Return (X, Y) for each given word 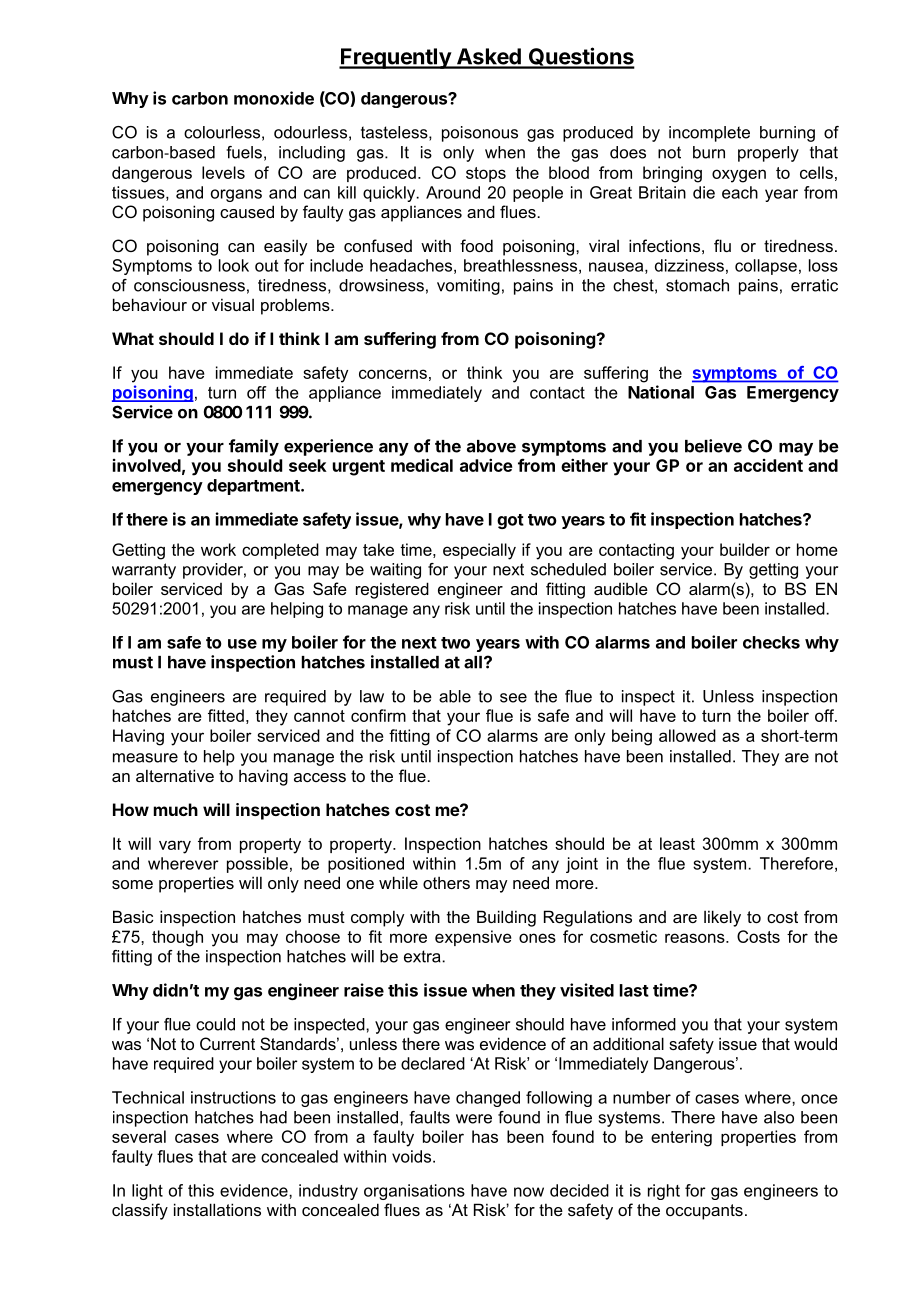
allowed (687, 735)
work (218, 549)
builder (745, 549)
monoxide (274, 98)
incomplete (709, 134)
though (177, 938)
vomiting (468, 287)
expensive (473, 938)
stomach (697, 285)
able (455, 696)
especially (479, 551)
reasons (696, 938)
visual (233, 304)
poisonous (480, 134)
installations (217, 1209)
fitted (226, 715)
